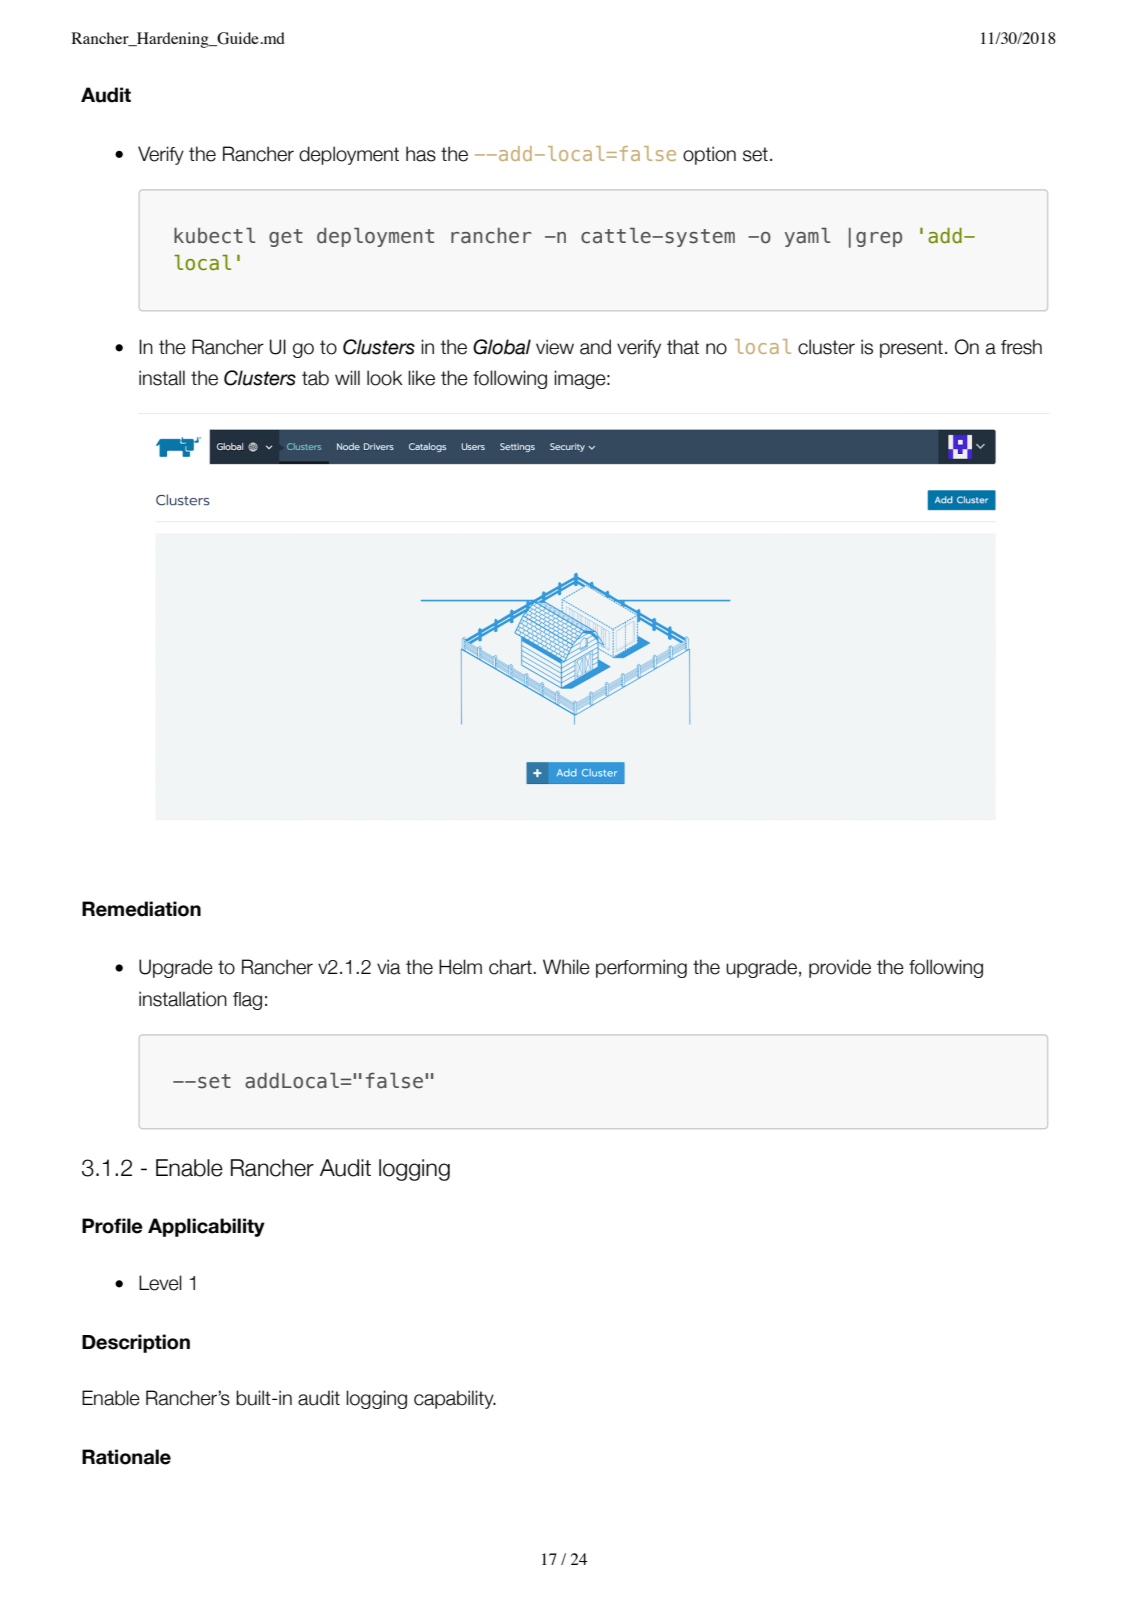 Image resolution: width=1128 pixels, height=1597 pixels. What do you see at coordinates (315, 378) in the screenshot?
I see `tab` at bounding box center [315, 378].
